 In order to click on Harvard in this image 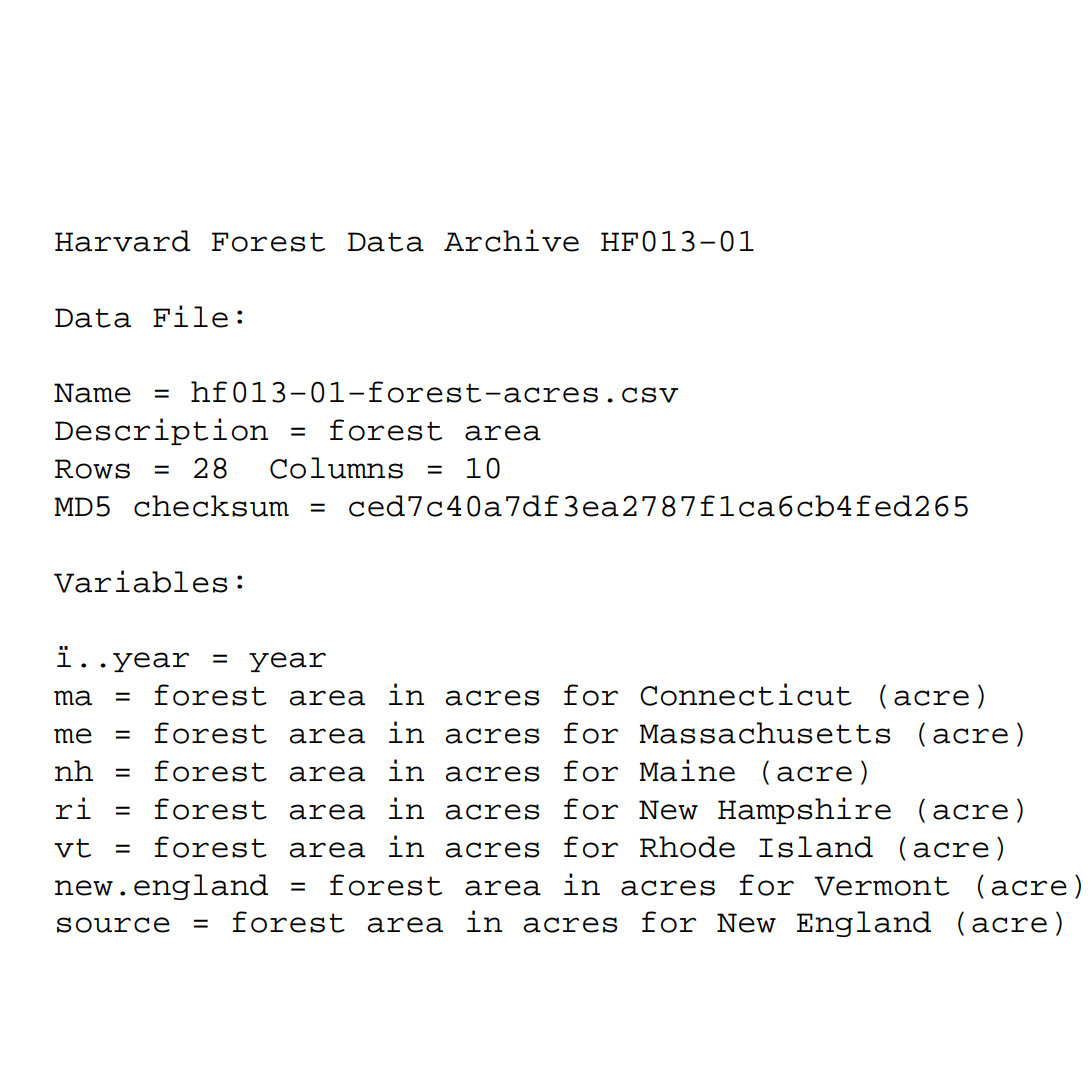, I will do `click(122, 241)`.
